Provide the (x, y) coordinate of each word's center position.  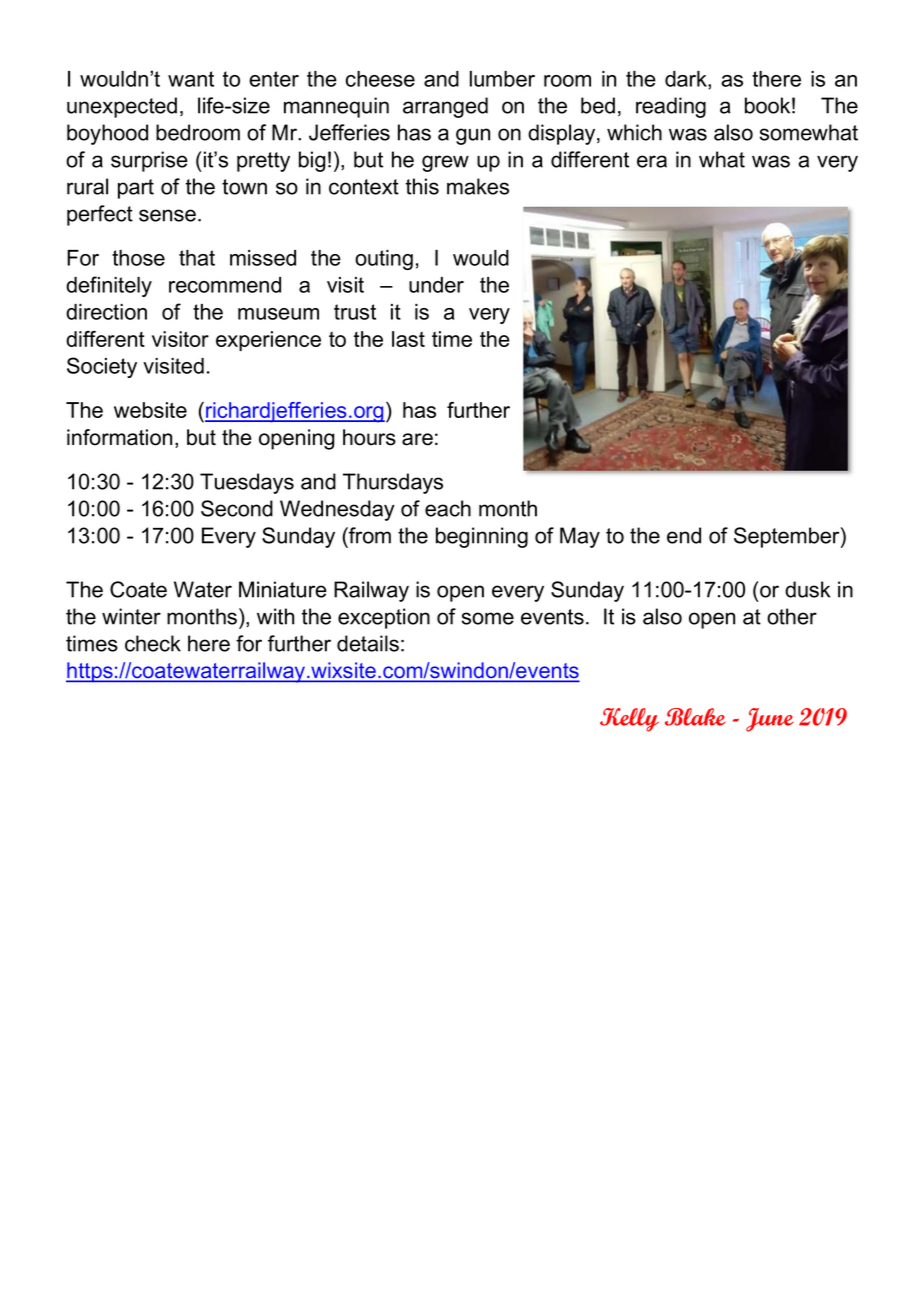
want (191, 79)
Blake (695, 717)
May (580, 537)
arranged (445, 107)
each (448, 508)
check (153, 643)
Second (237, 508)
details (368, 643)
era (652, 161)
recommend (225, 285)
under (436, 285)
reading (671, 107)
